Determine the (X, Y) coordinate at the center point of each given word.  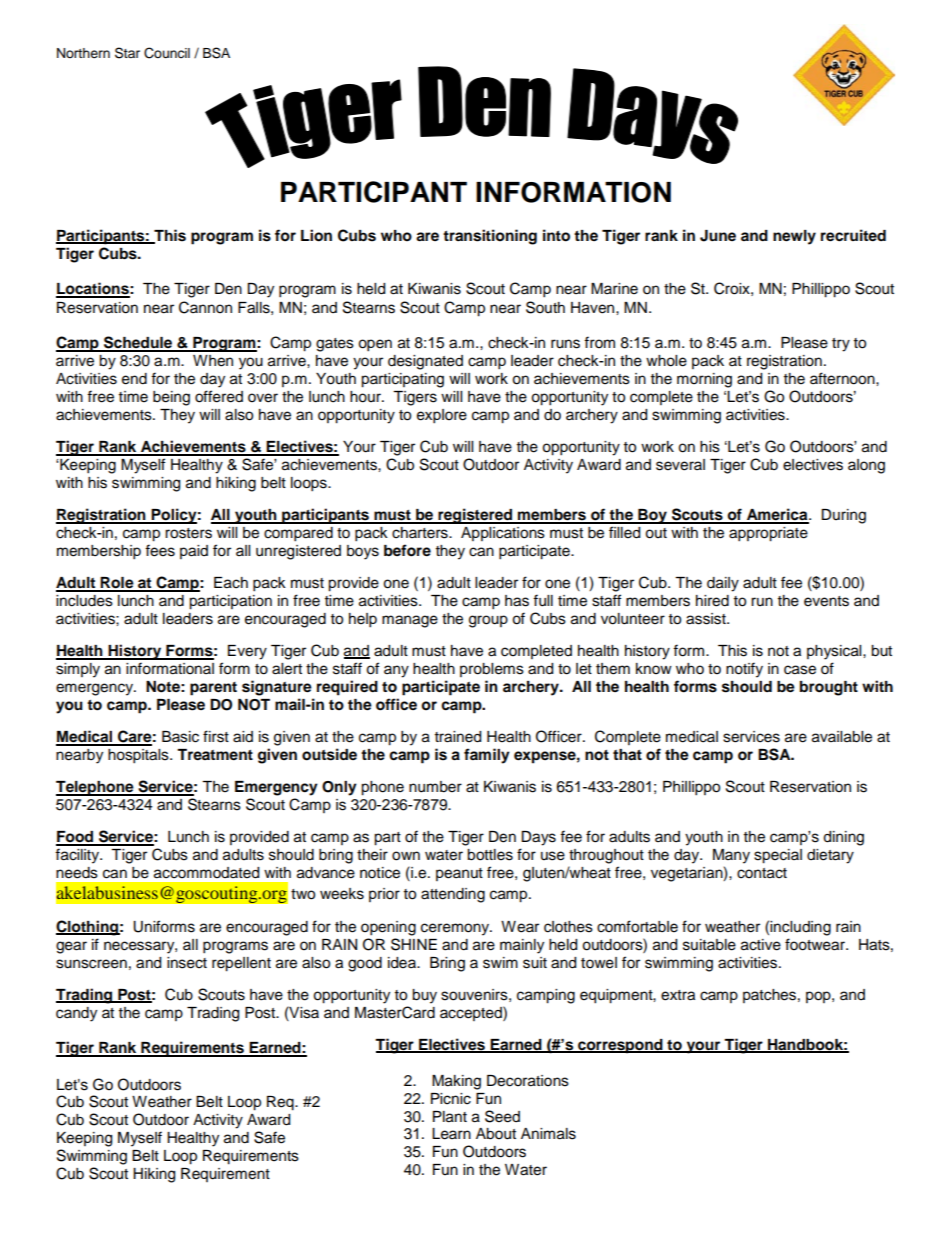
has (517, 601)
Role (117, 584)
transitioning (490, 237)
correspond (620, 1046)
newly (794, 237)
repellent (241, 964)
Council (167, 53)
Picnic (451, 1099)
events (826, 601)
